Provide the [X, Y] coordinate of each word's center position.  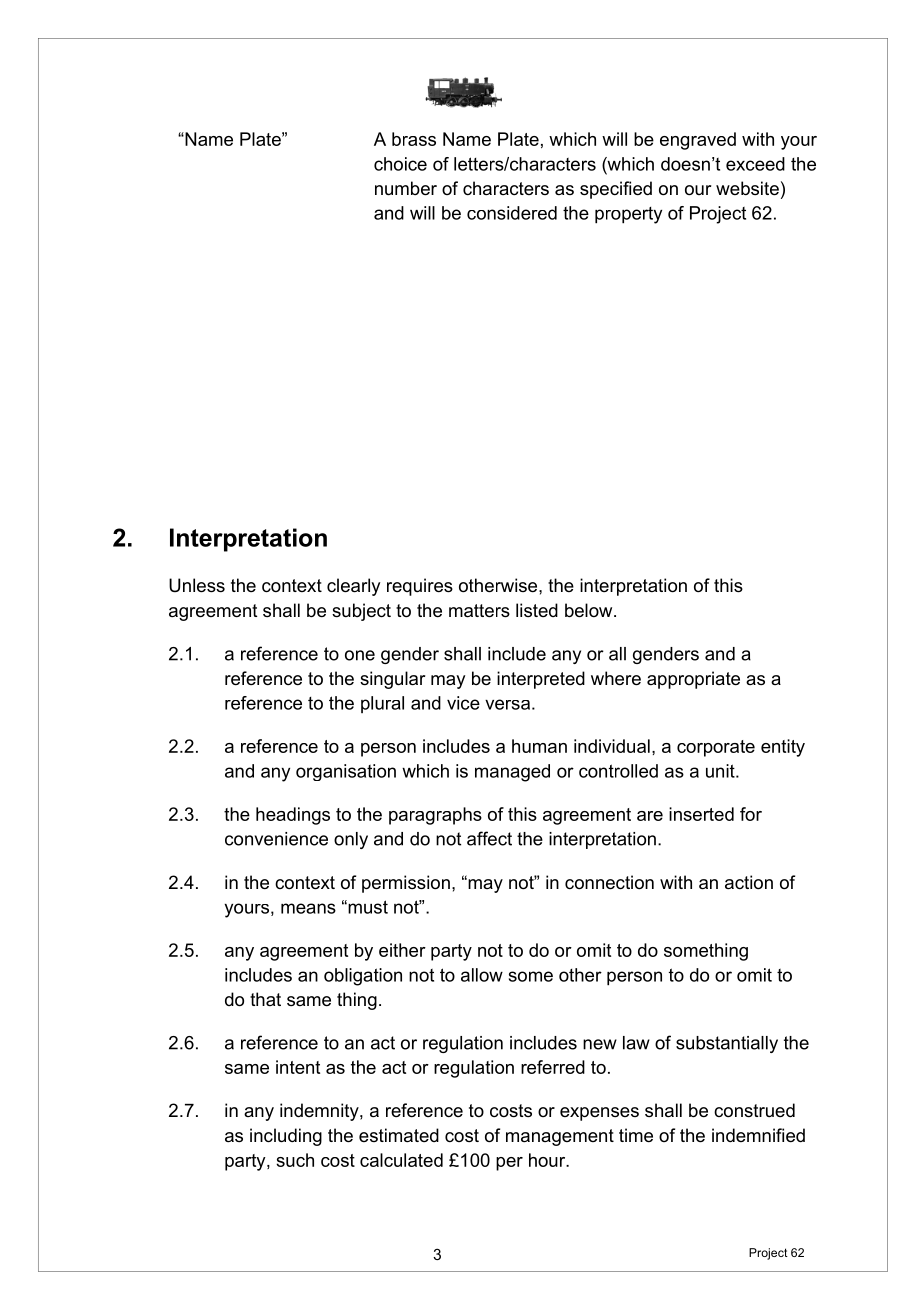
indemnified [758, 1135]
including [286, 1137]
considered [512, 213]
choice [400, 164]
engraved [698, 141]
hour [548, 1160]
